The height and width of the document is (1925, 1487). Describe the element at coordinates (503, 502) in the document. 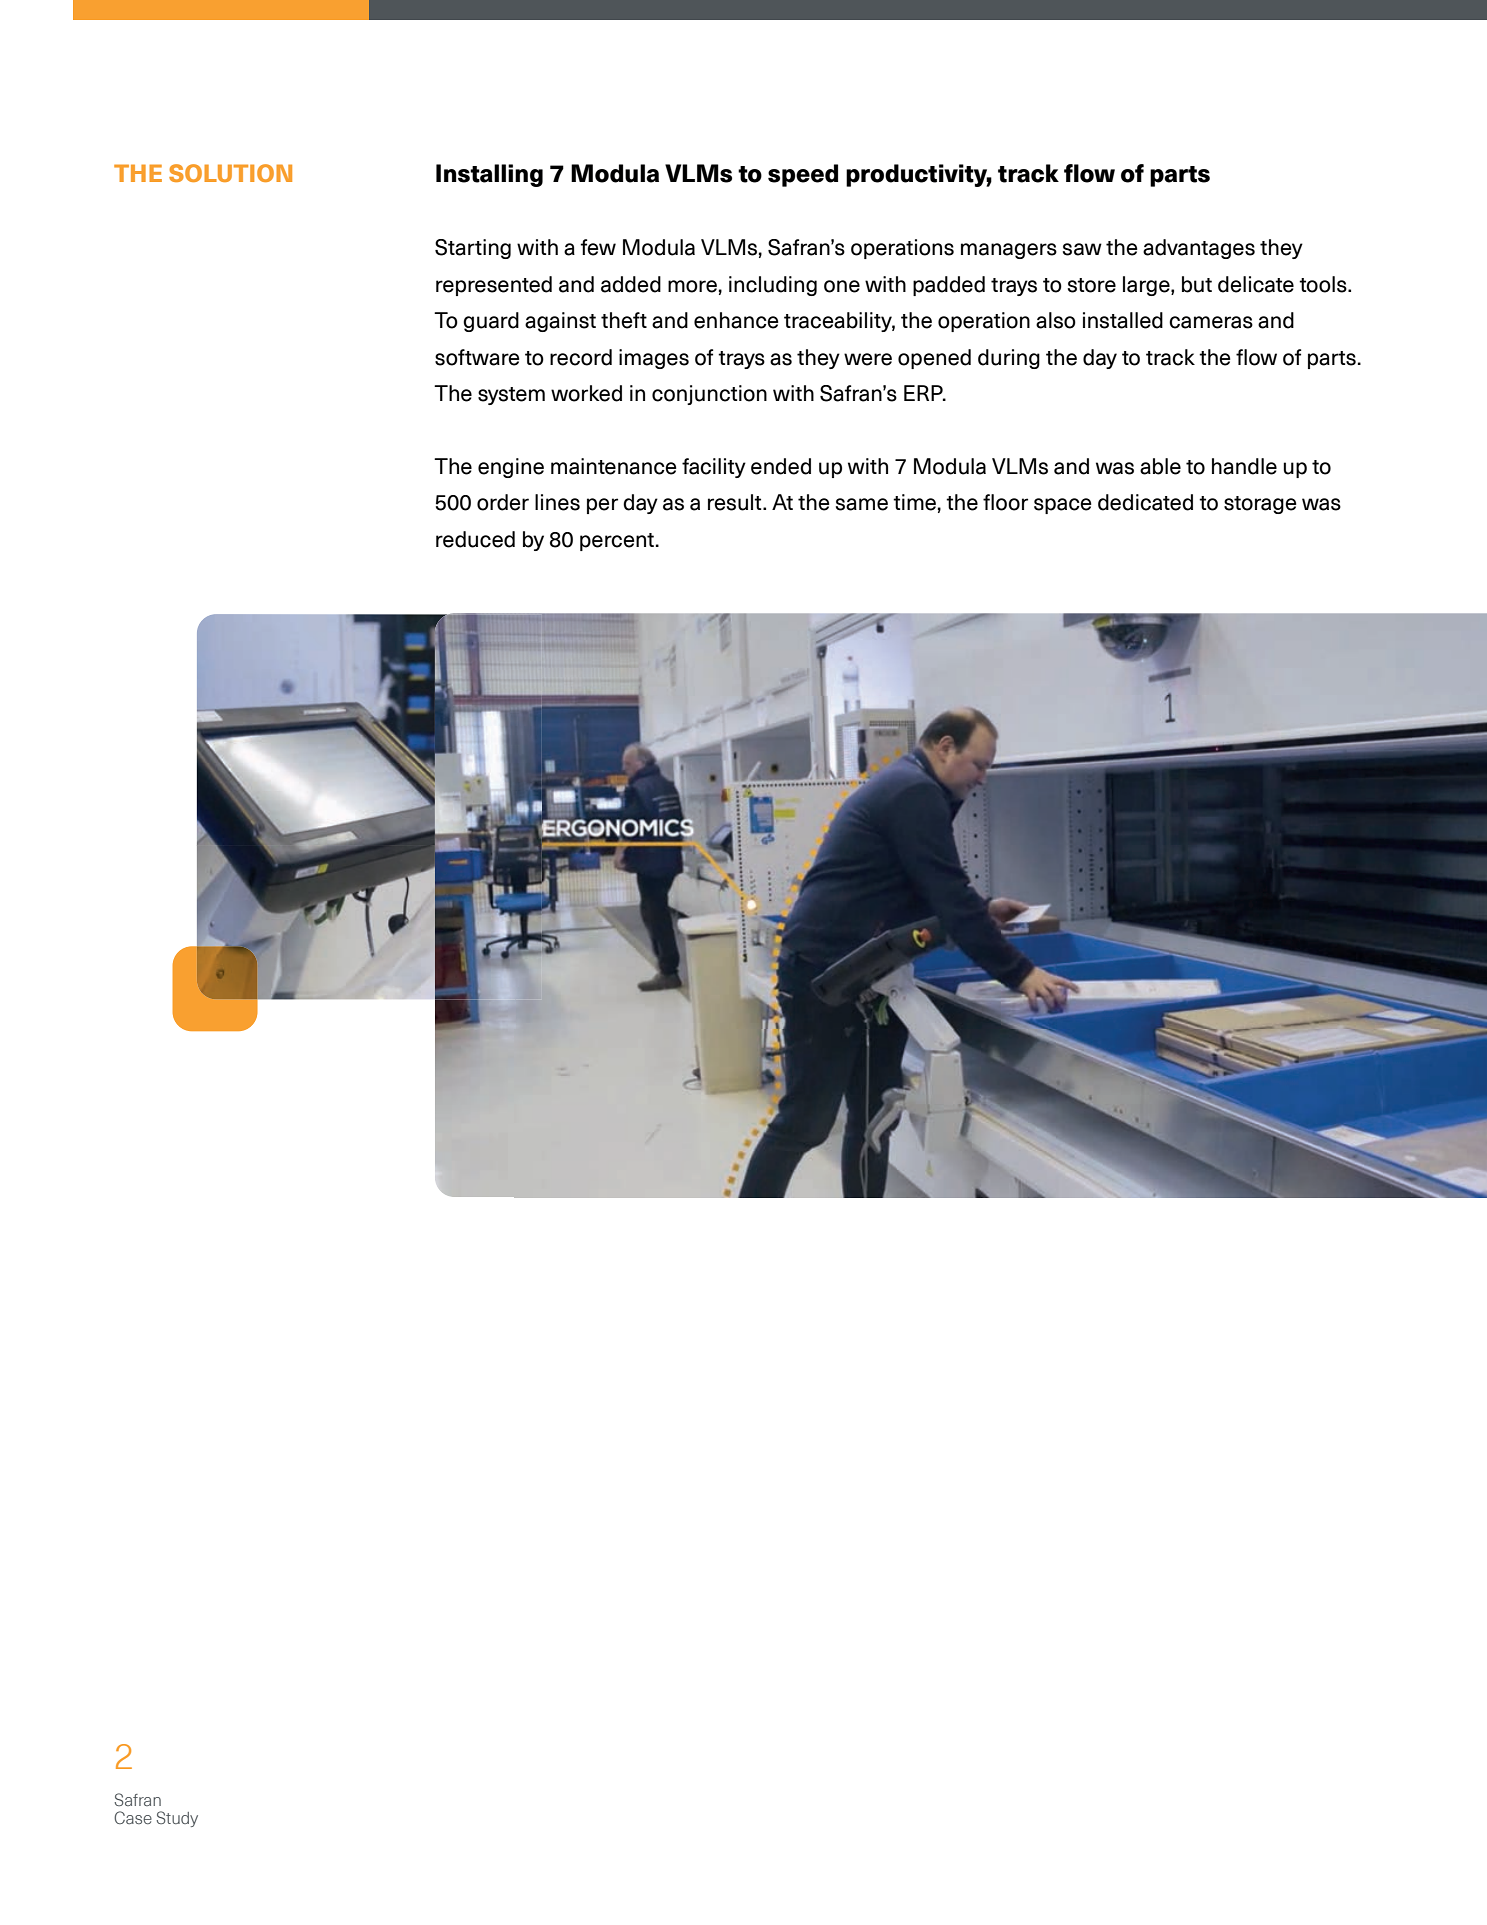

I see `order` at that location.
